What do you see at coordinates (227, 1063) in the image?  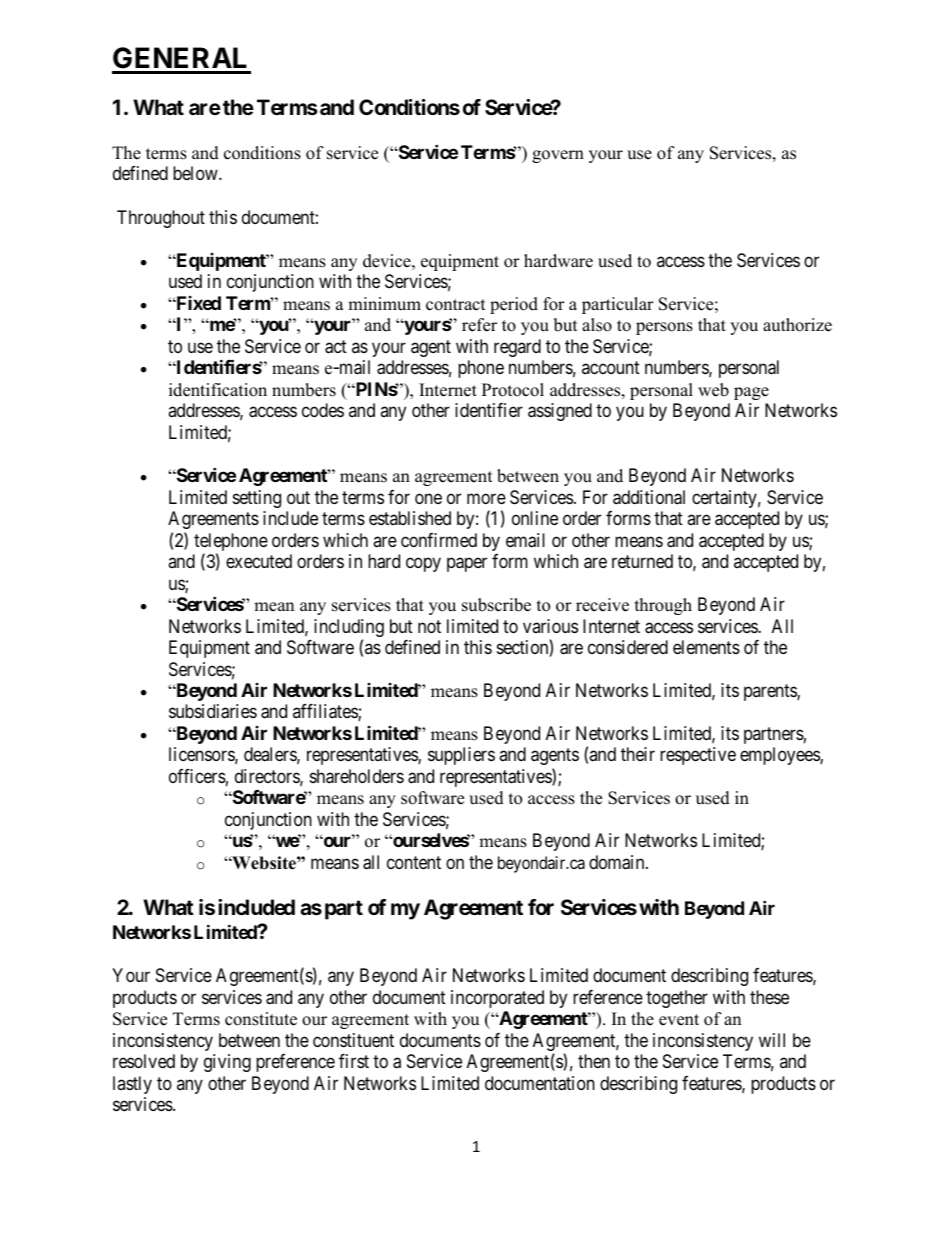 I see `giving` at bounding box center [227, 1063].
